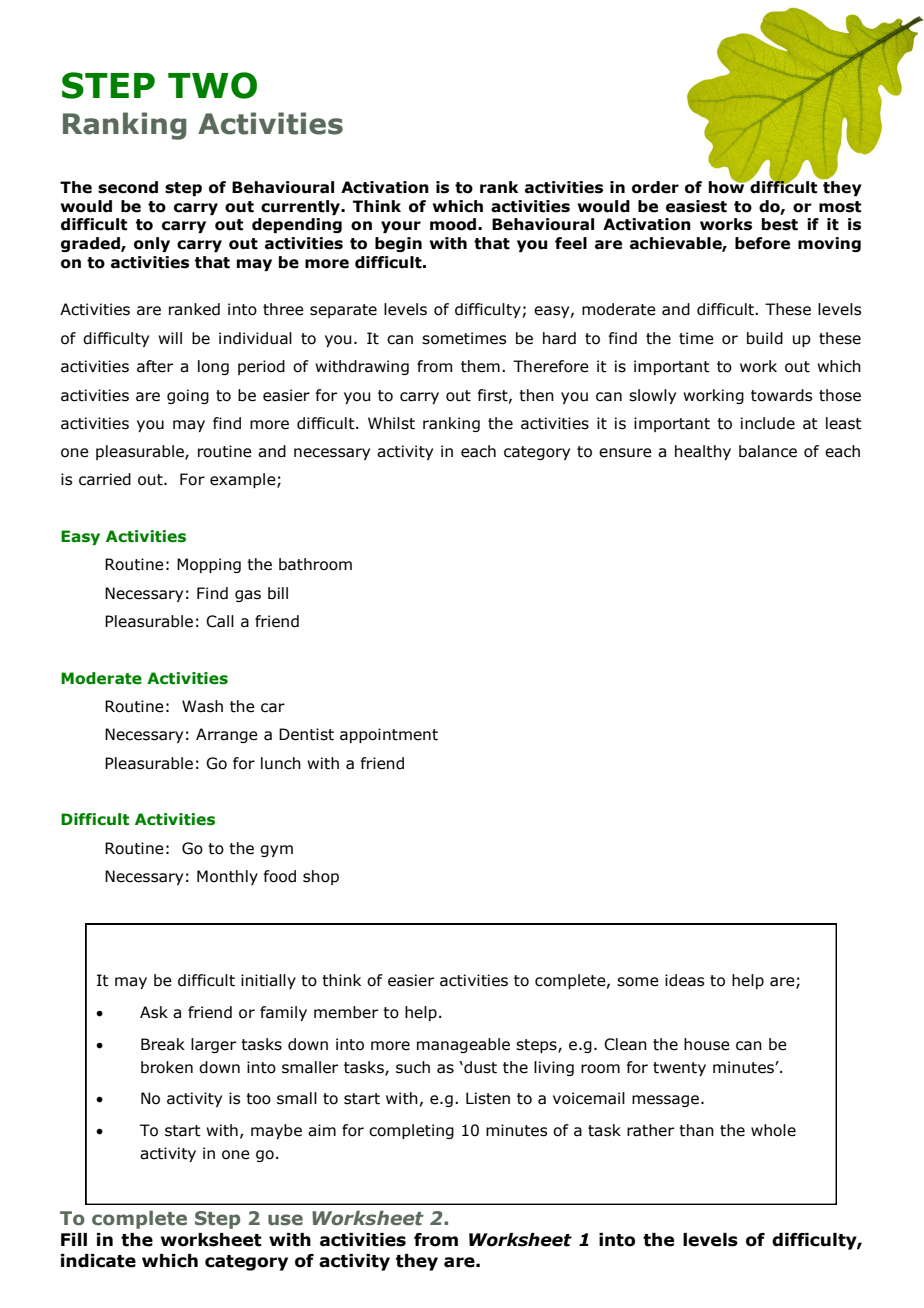 The height and width of the screenshot is (1308, 924). I want to click on carried, so click(105, 479).
